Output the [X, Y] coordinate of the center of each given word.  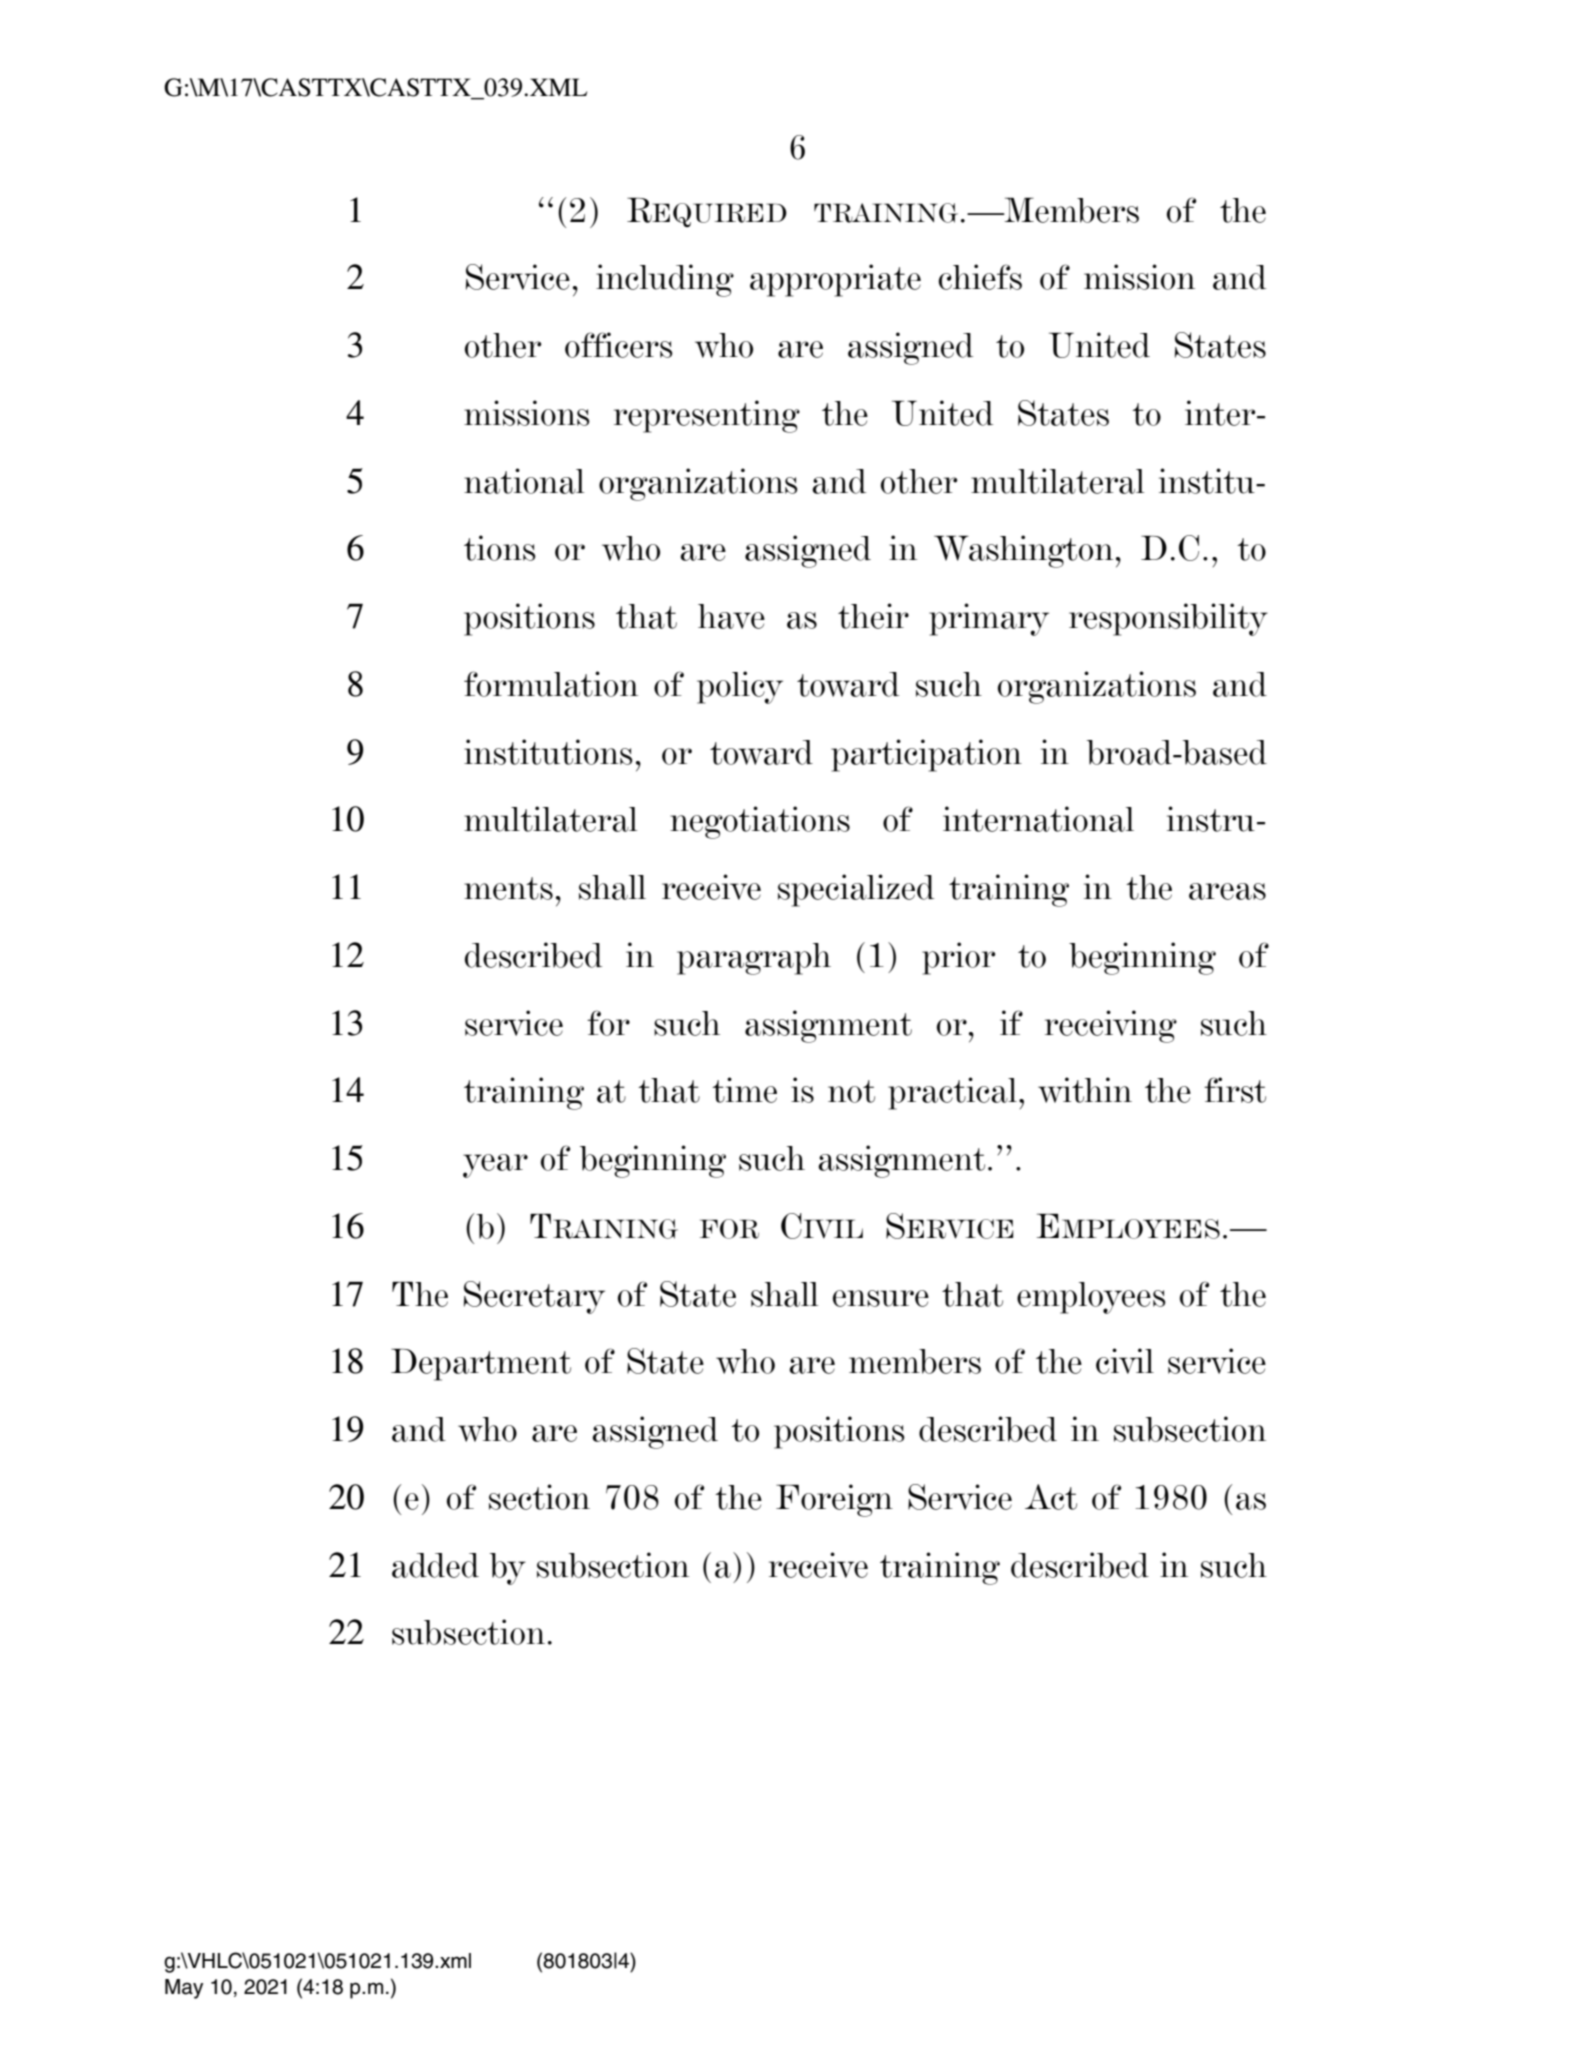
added [435, 1565]
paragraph [754, 959]
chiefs [980, 277]
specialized [856, 890]
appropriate [835, 280]
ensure [881, 1298]
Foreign [834, 1500]
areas [1227, 891]
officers [619, 345]
